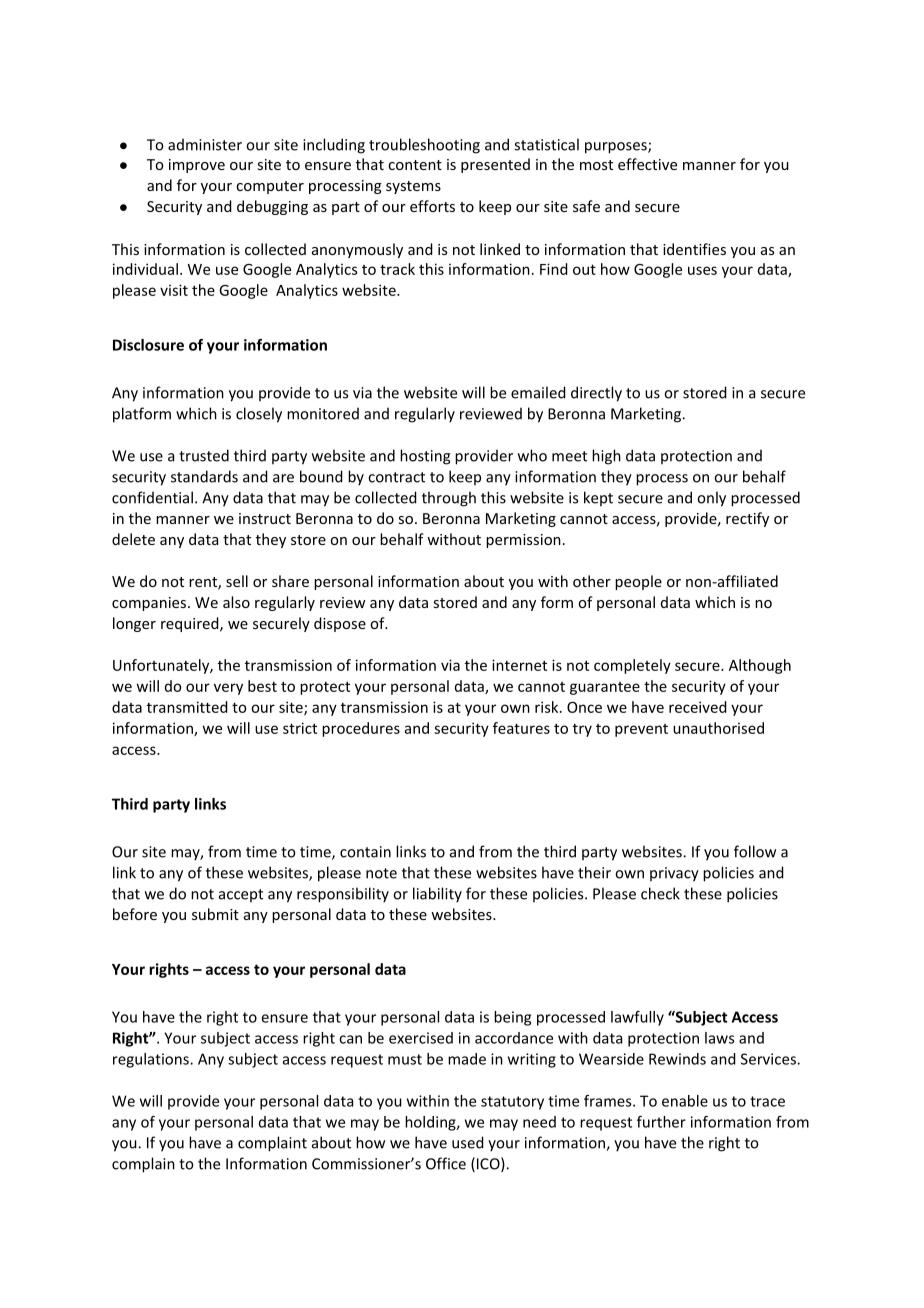  Describe the element at coordinates (519, 665) in the document. I see `internet` at that location.
